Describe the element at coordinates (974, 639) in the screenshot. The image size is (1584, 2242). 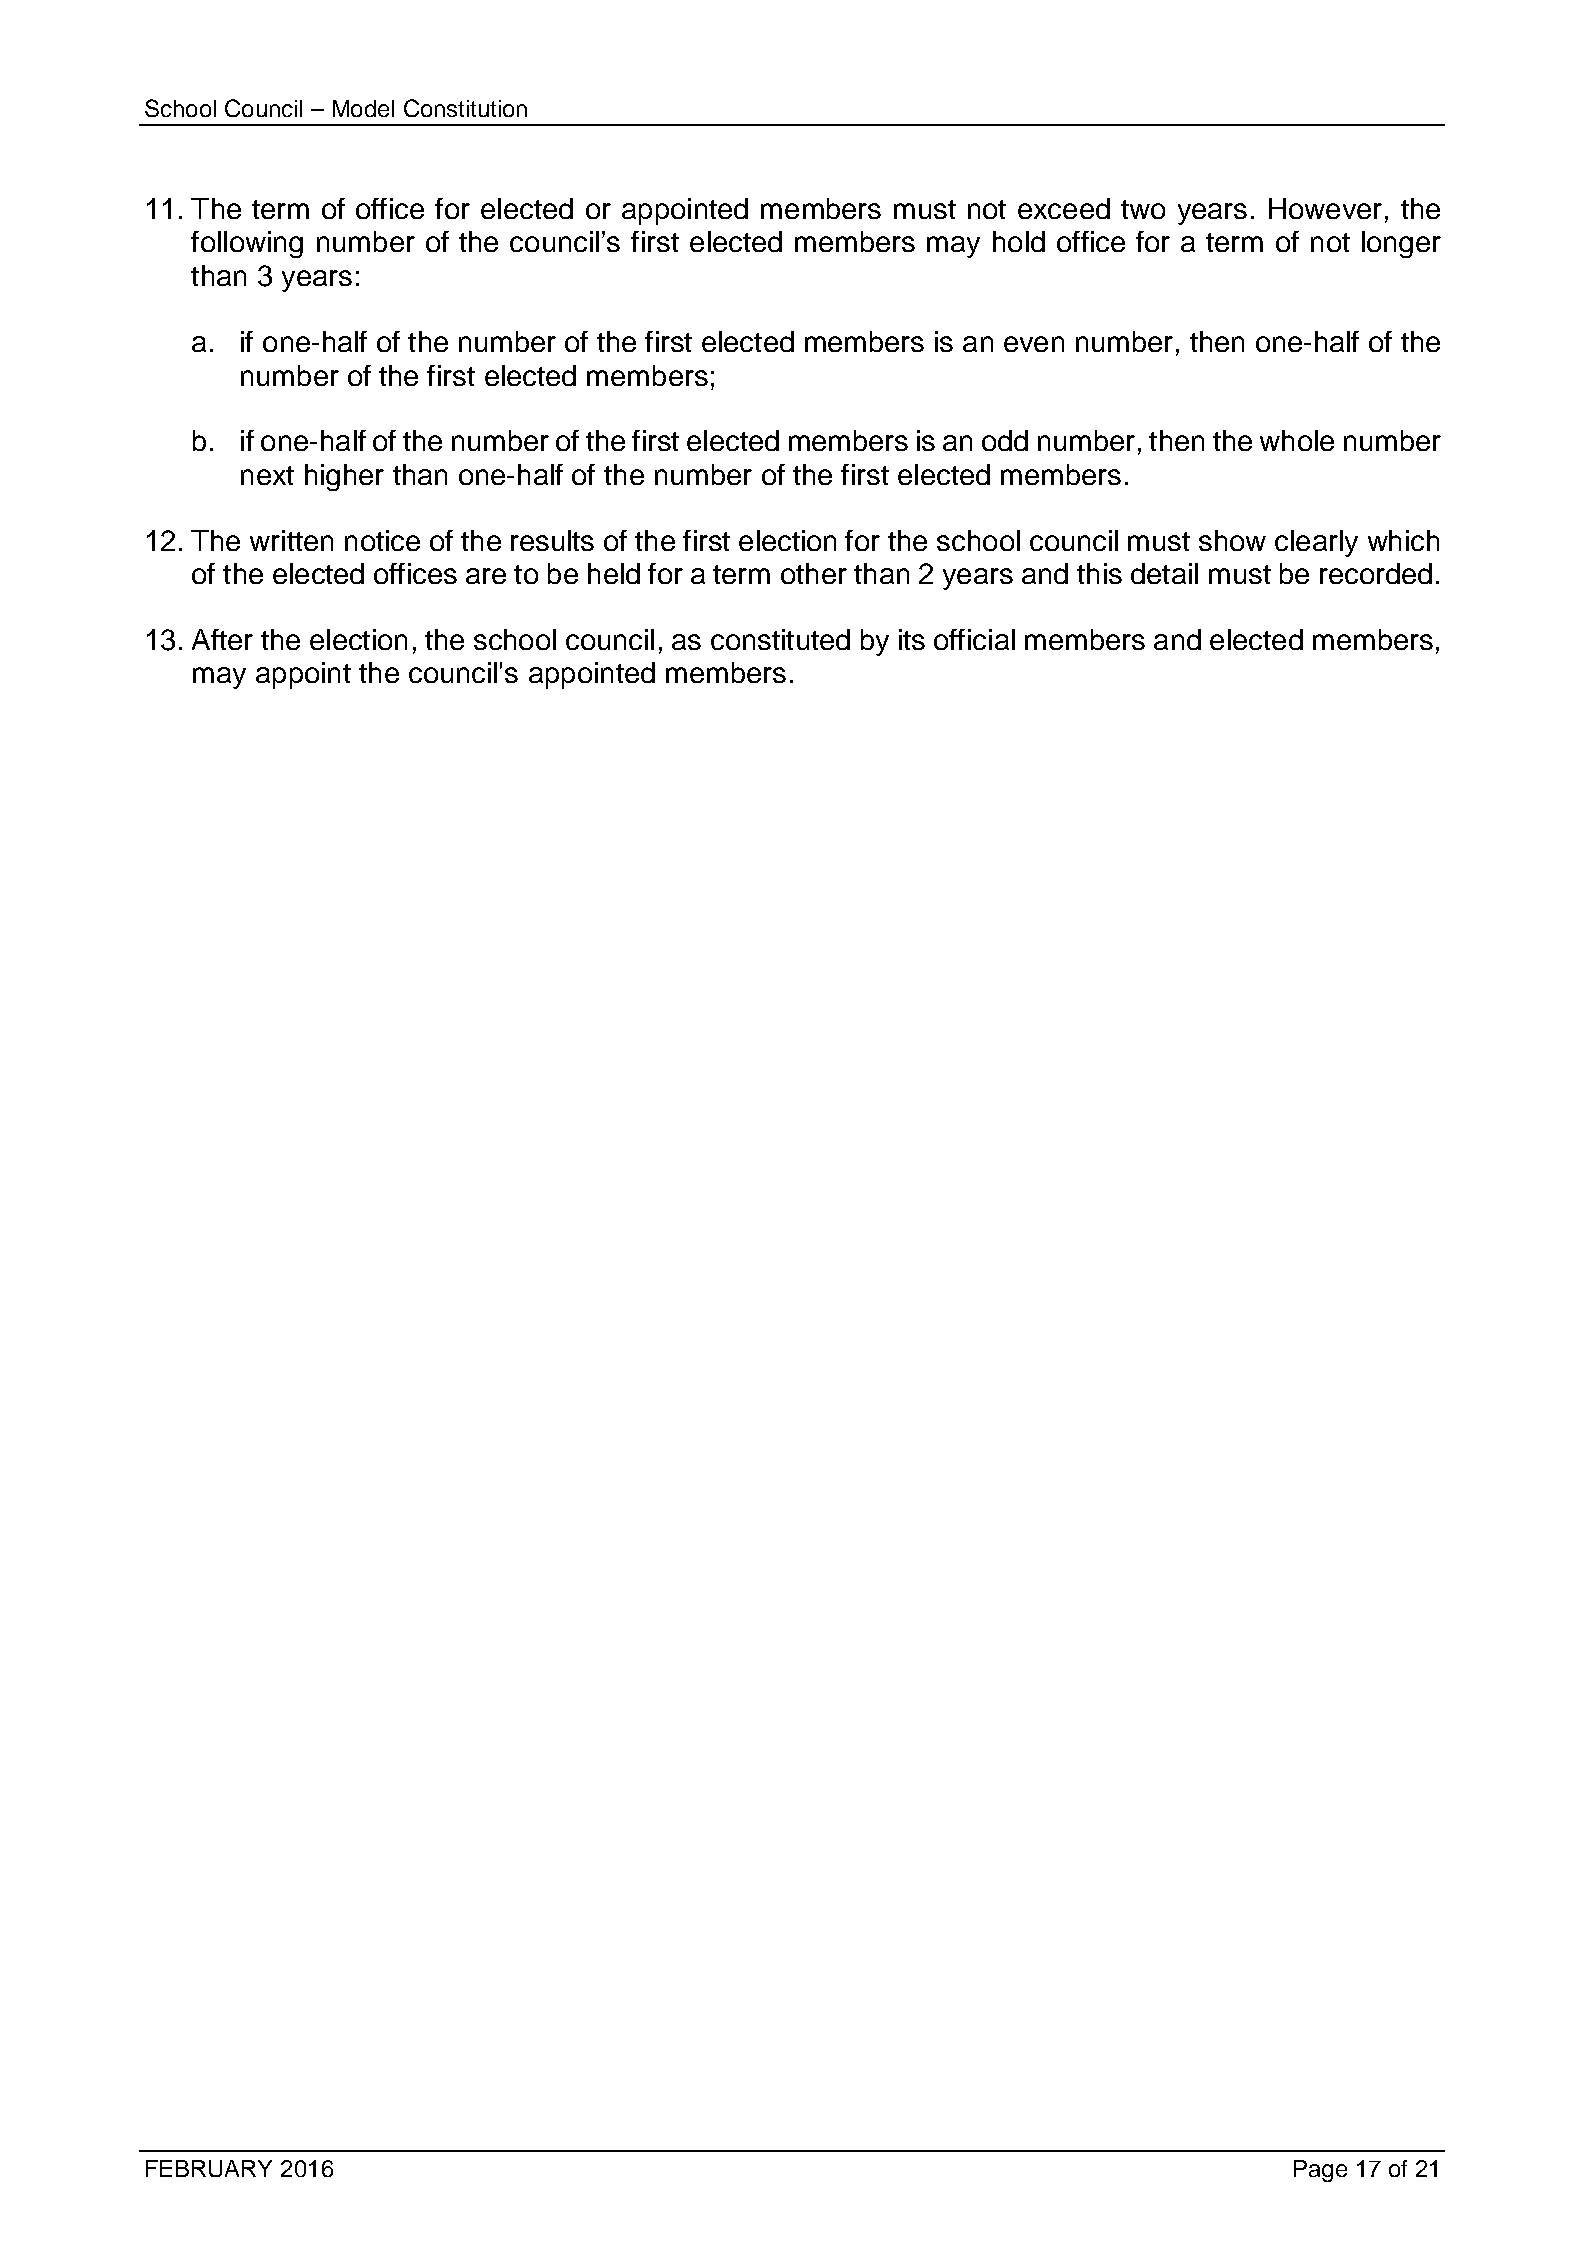
I see `official` at that location.
